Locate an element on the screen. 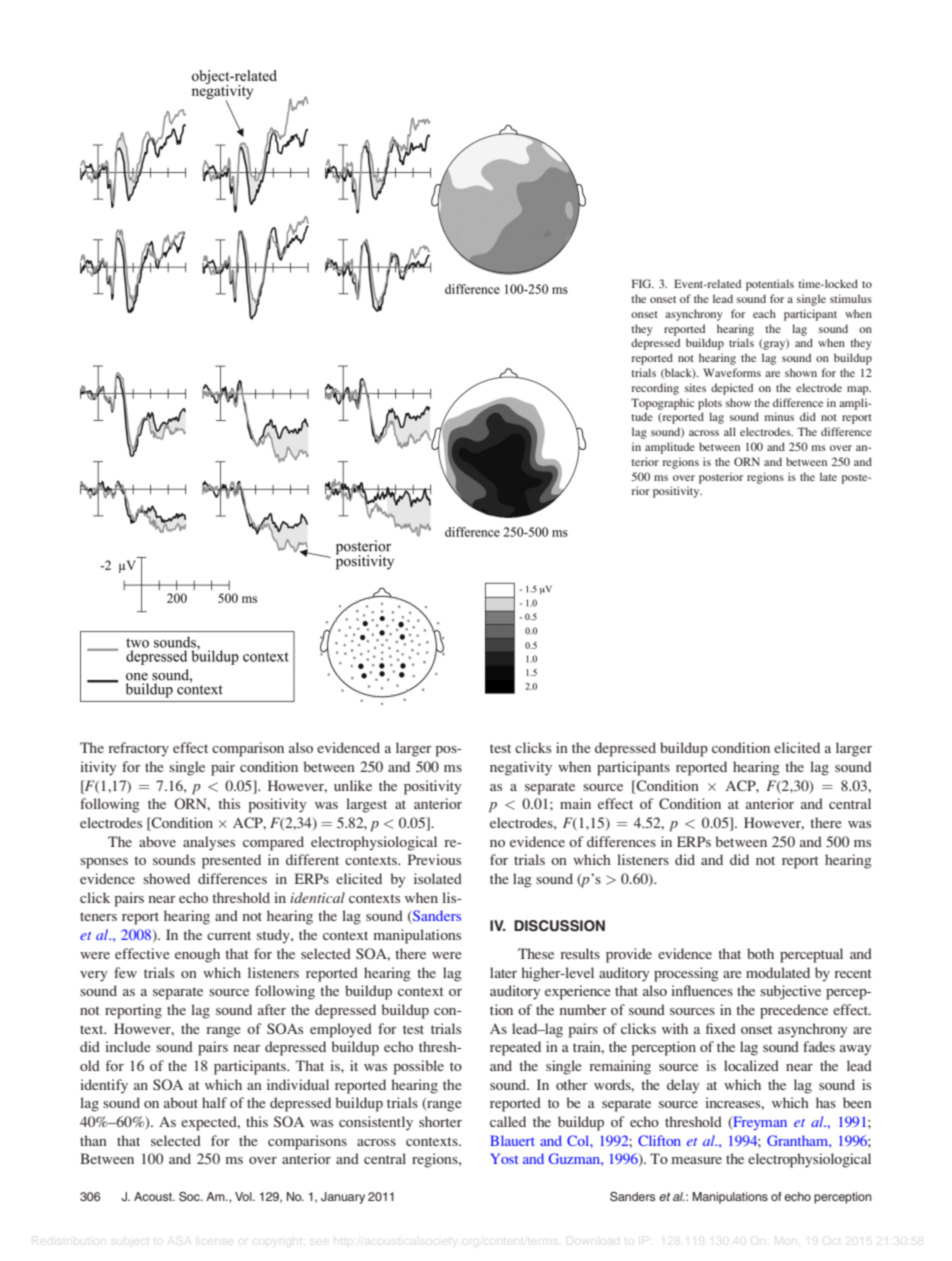  recording is located at coordinates (655, 389).
